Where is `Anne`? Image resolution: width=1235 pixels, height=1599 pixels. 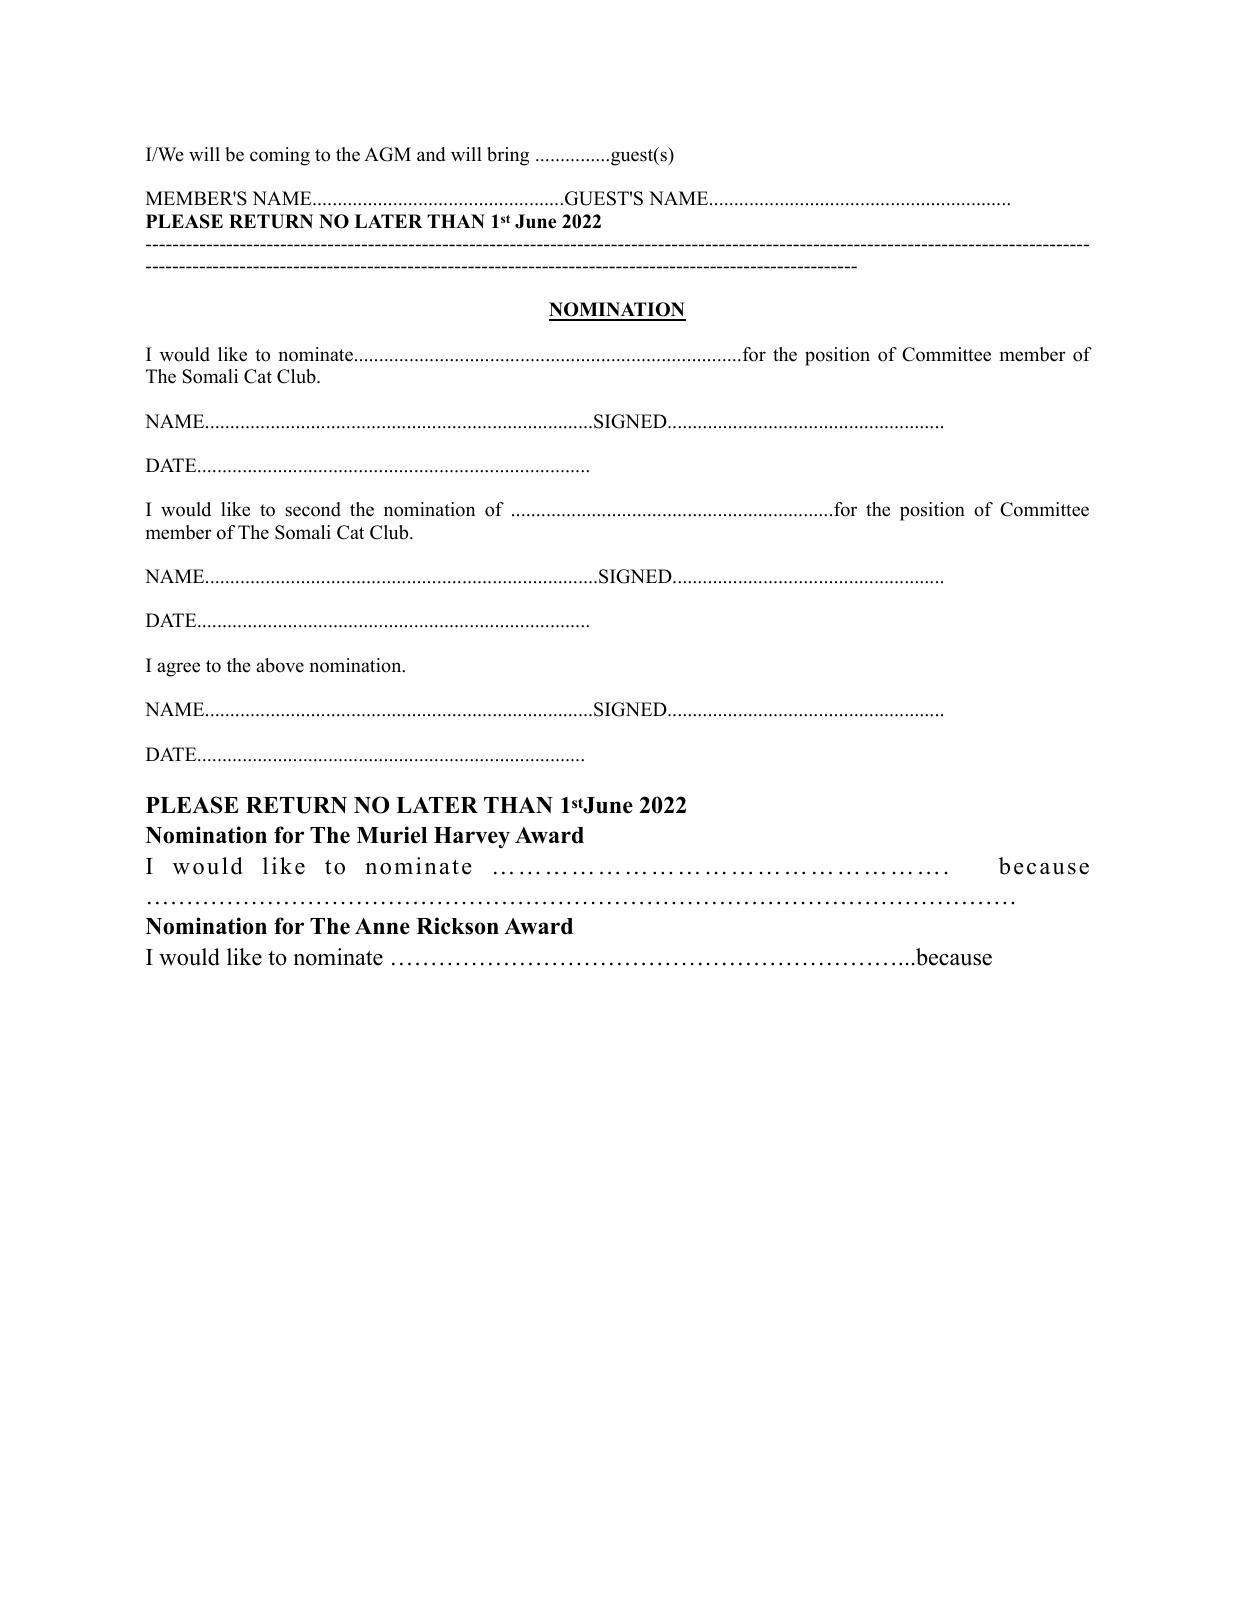 Anne is located at coordinates (382, 926).
